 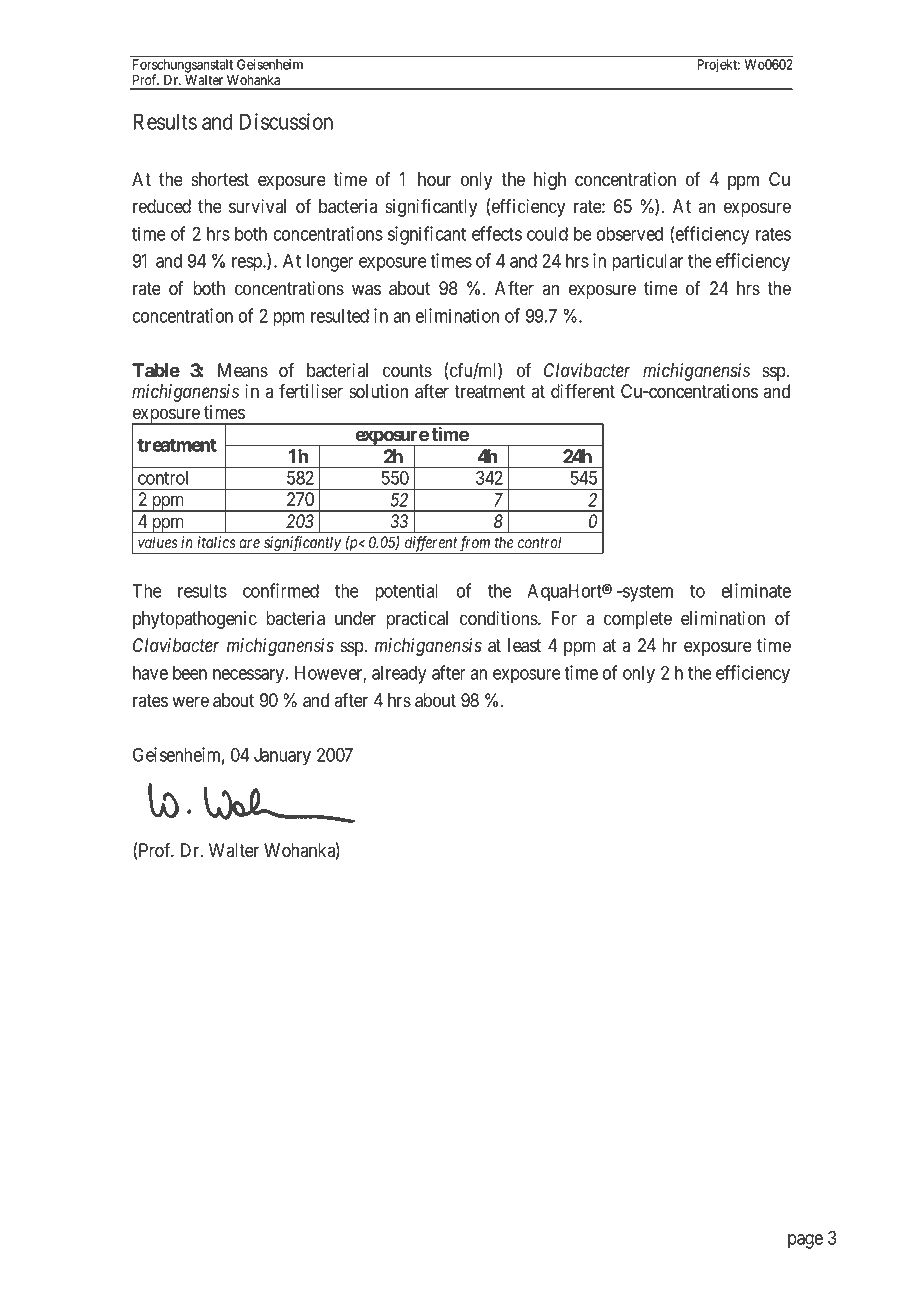 I want to click on page, so click(x=805, y=1241).
